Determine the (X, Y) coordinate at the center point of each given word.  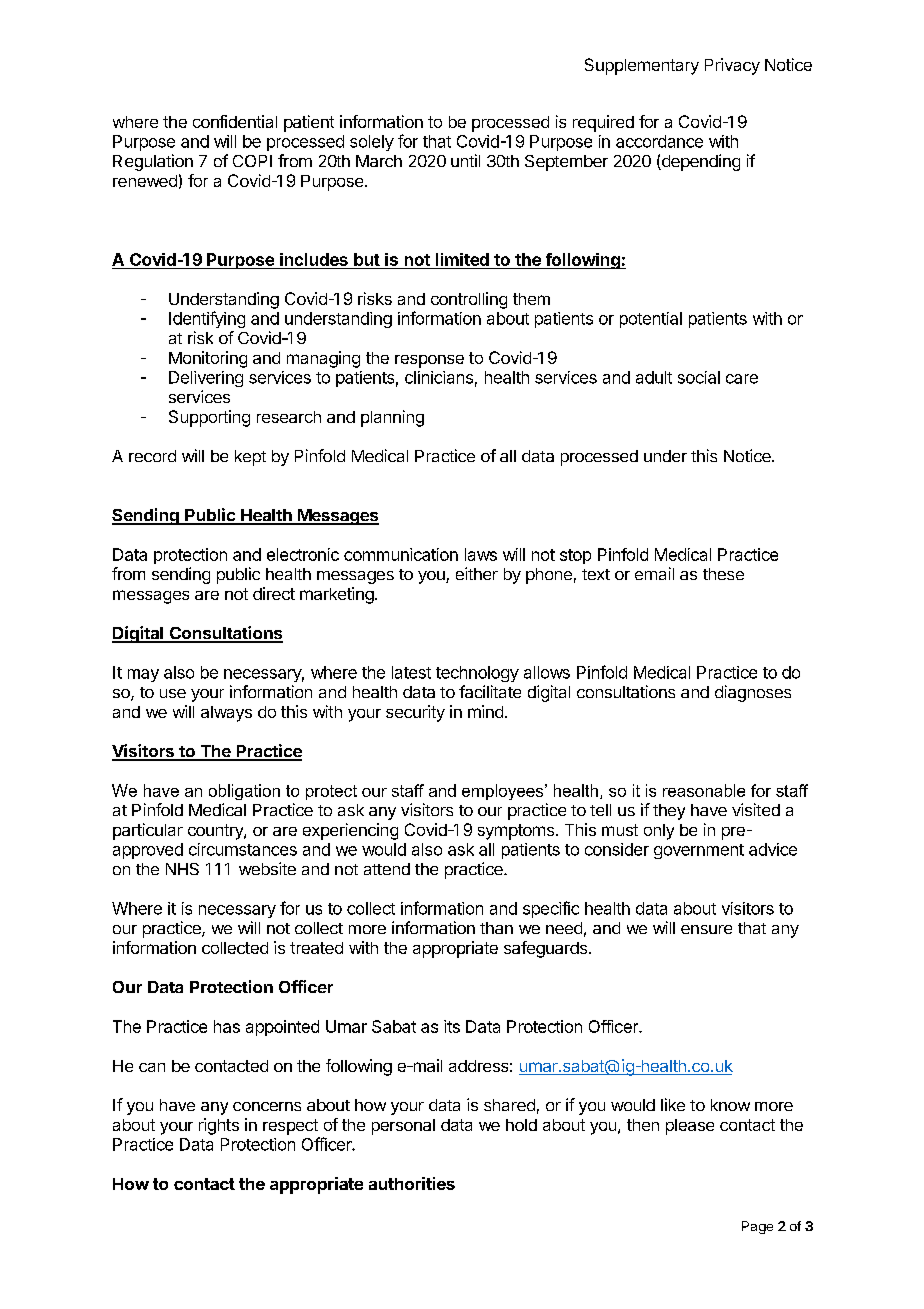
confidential (235, 121)
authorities (412, 1183)
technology (477, 674)
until (465, 160)
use (173, 693)
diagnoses (753, 693)
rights (219, 1126)
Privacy (732, 66)
